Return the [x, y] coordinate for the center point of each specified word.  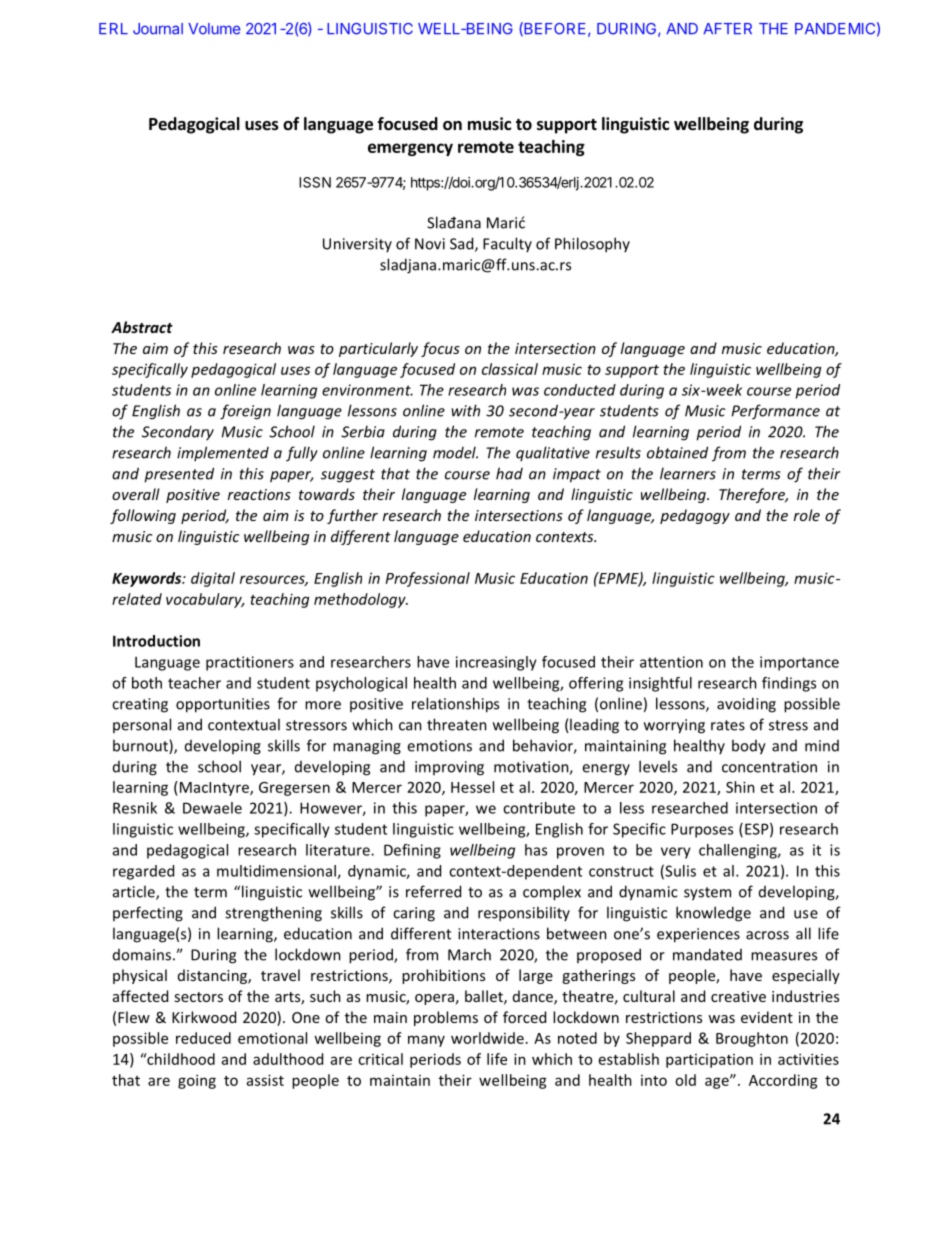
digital [213, 579]
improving [449, 768]
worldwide [487, 1038]
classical [510, 369]
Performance [776, 412]
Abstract [142, 327]
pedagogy [695, 516]
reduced [203, 1038]
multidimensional [277, 872]
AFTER [727, 28]
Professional [428, 579]
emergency [410, 149]
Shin [740, 787]
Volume [214, 29]
